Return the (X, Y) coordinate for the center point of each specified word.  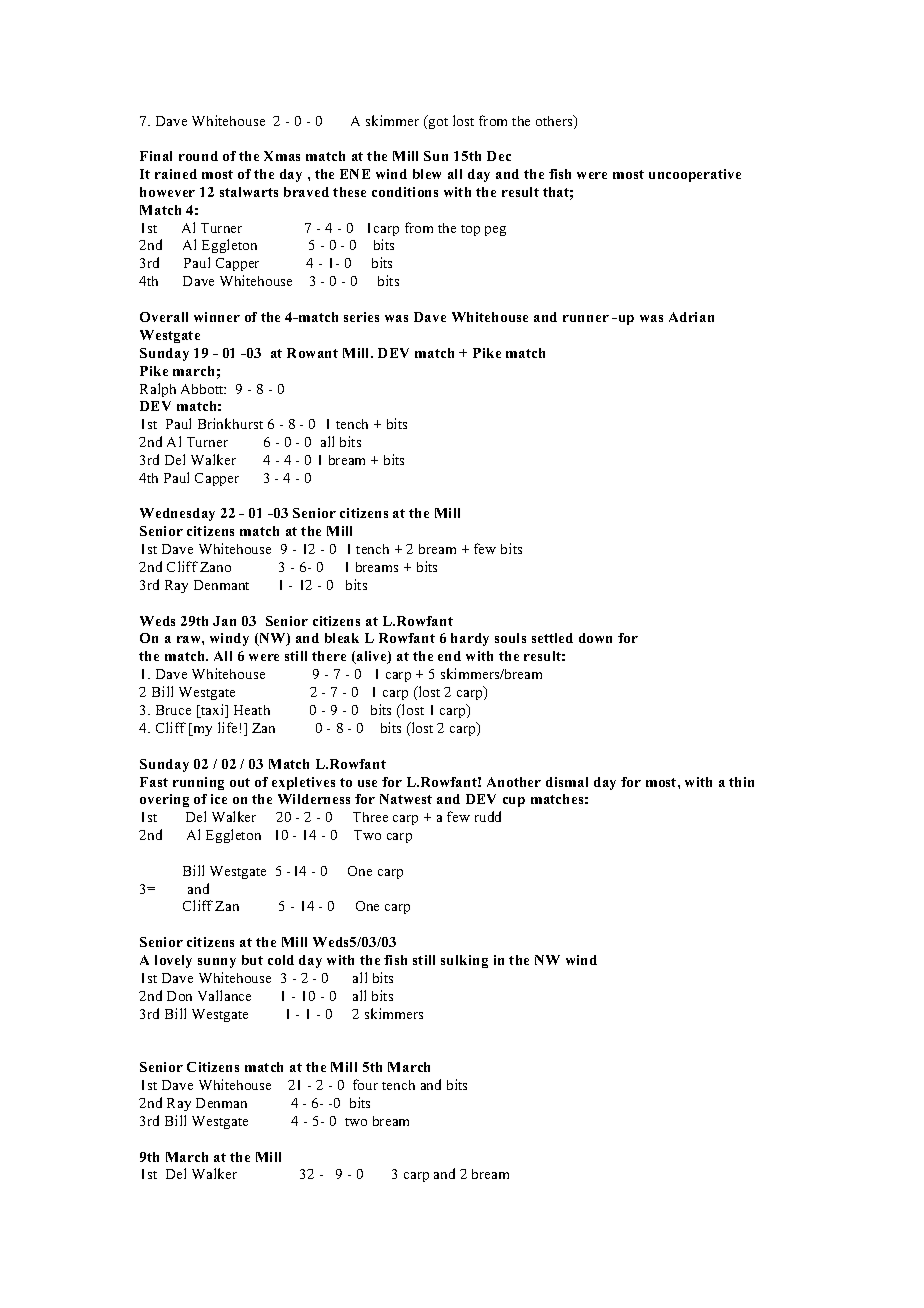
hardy (470, 639)
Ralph (158, 390)
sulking (464, 961)
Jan (224, 621)
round (198, 156)
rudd (488, 816)
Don (179, 996)
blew (427, 174)
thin (741, 782)
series (361, 317)
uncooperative (695, 175)
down (595, 638)
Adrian (691, 317)
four (365, 1084)
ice (219, 799)
